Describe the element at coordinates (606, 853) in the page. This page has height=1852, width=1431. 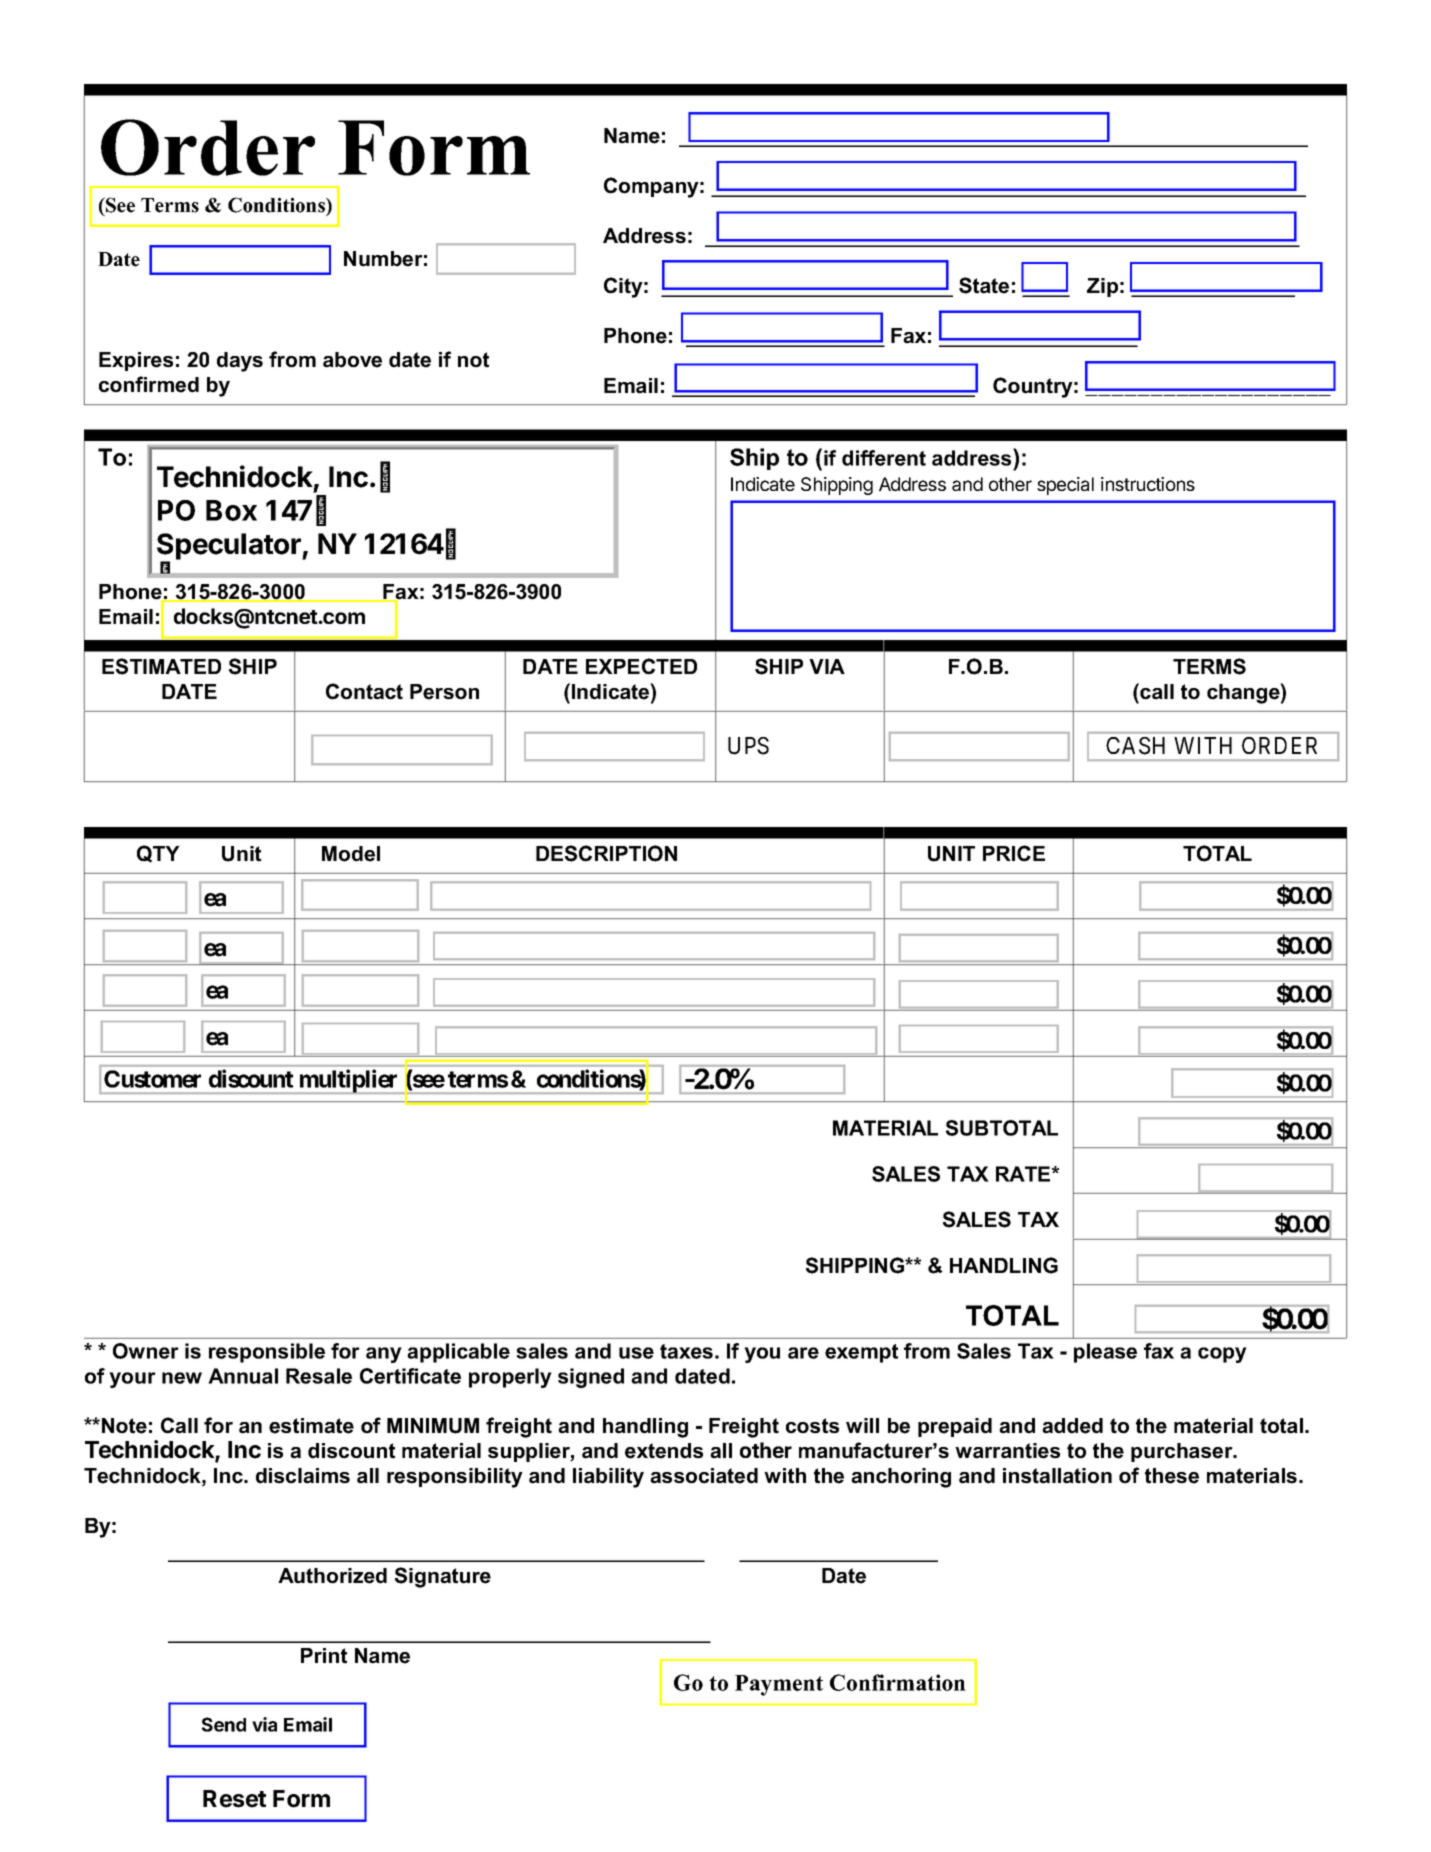
I see `DESCRIPTION` at that location.
